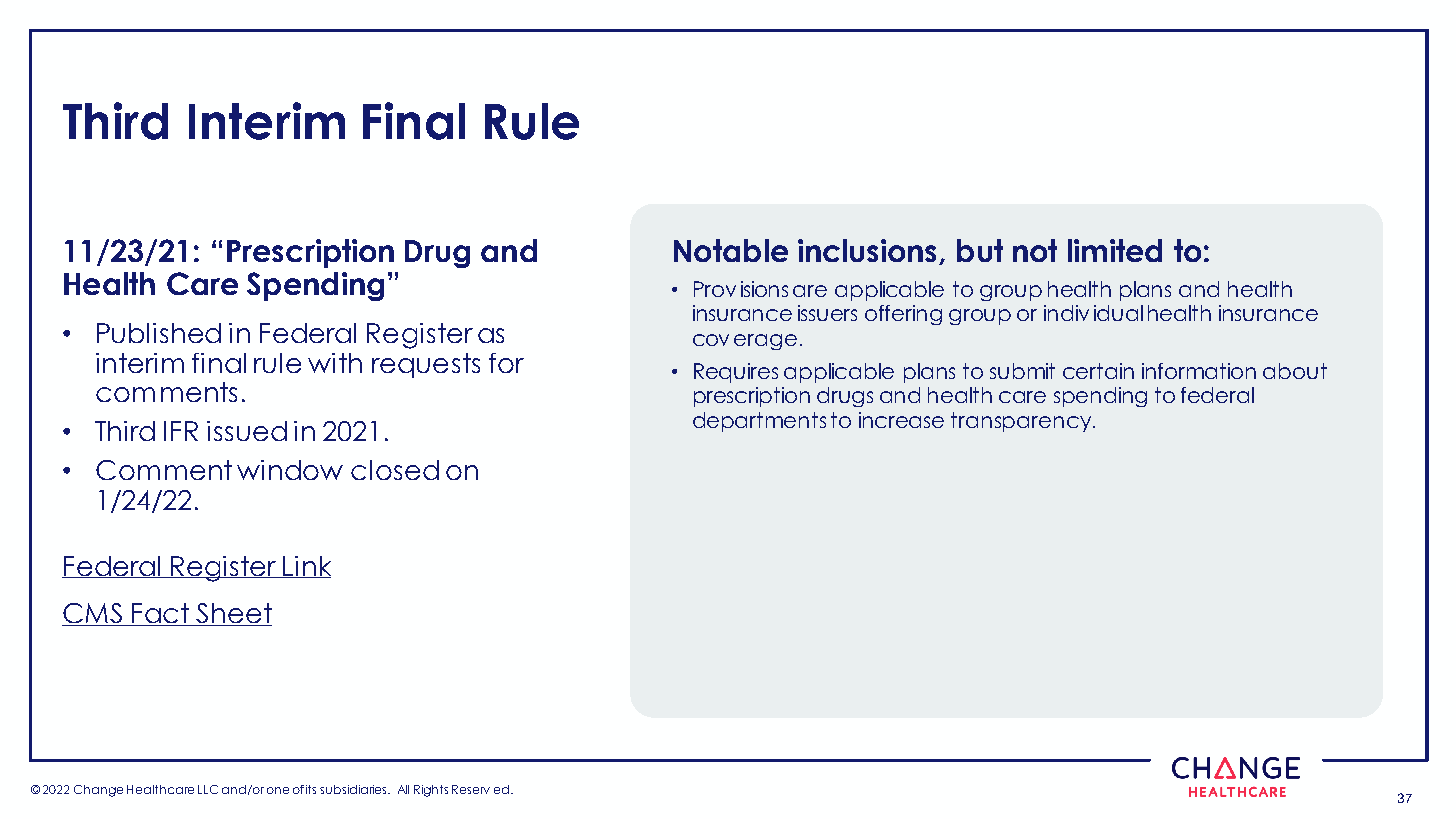 This page has height=819, width=1456. I want to click on Sheet, so click(233, 614).
